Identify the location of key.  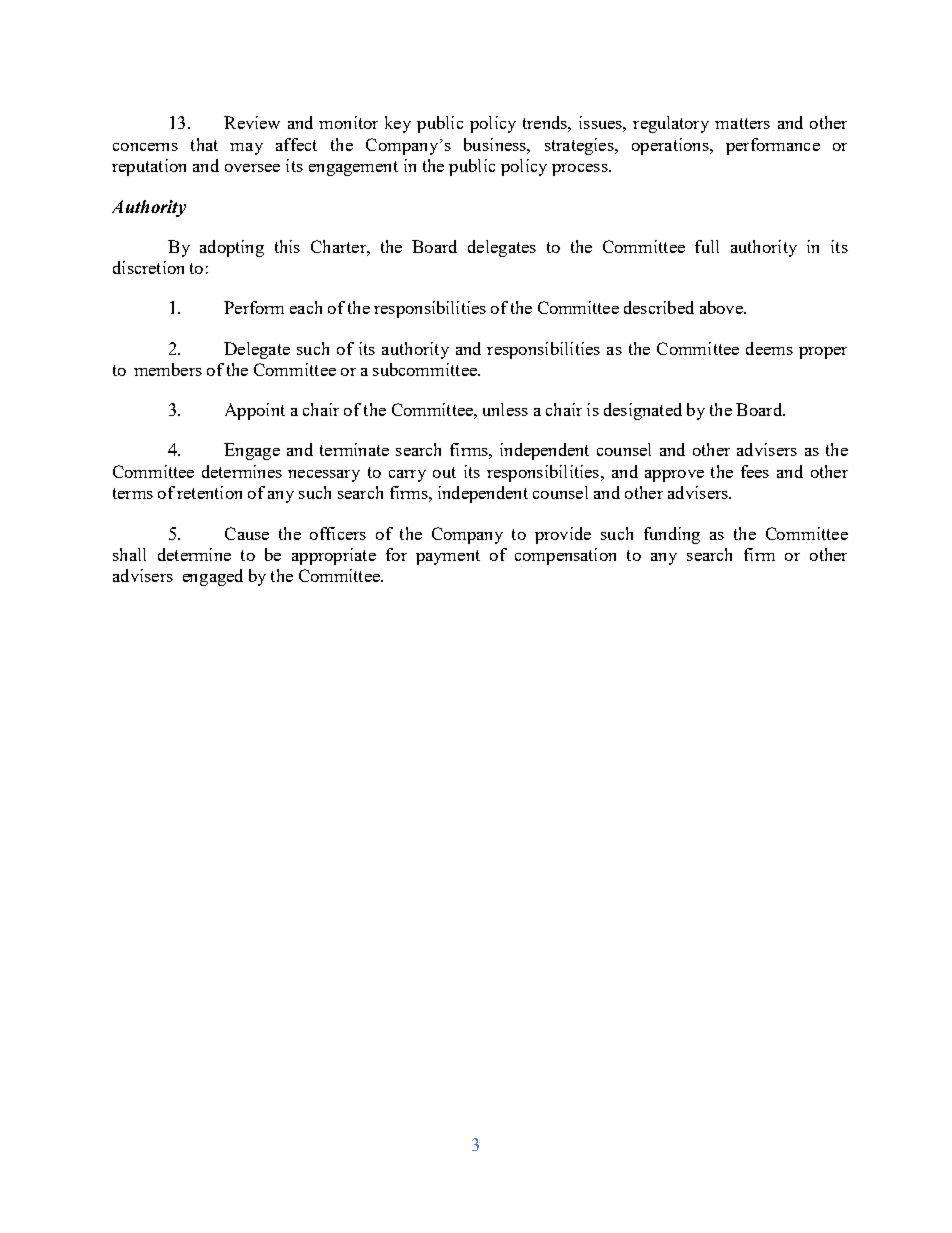
(398, 124).
